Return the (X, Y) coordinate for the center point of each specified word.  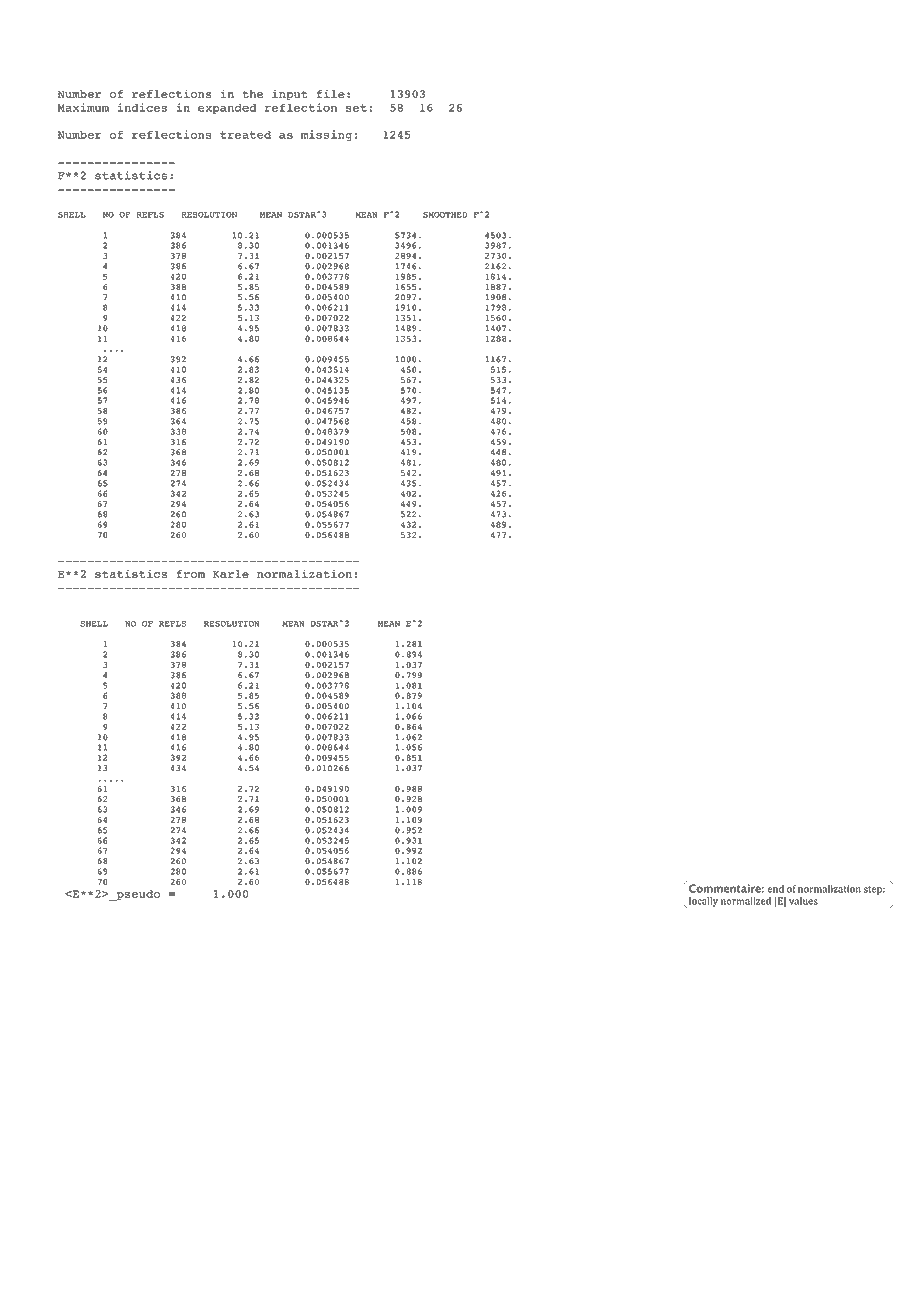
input (290, 95)
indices (142, 107)
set (356, 108)
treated (245, 134)
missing (326, 135)
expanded (227, 108)
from (190, 574)
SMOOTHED (445, 215)
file (331, 93)
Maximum (83, 107)
